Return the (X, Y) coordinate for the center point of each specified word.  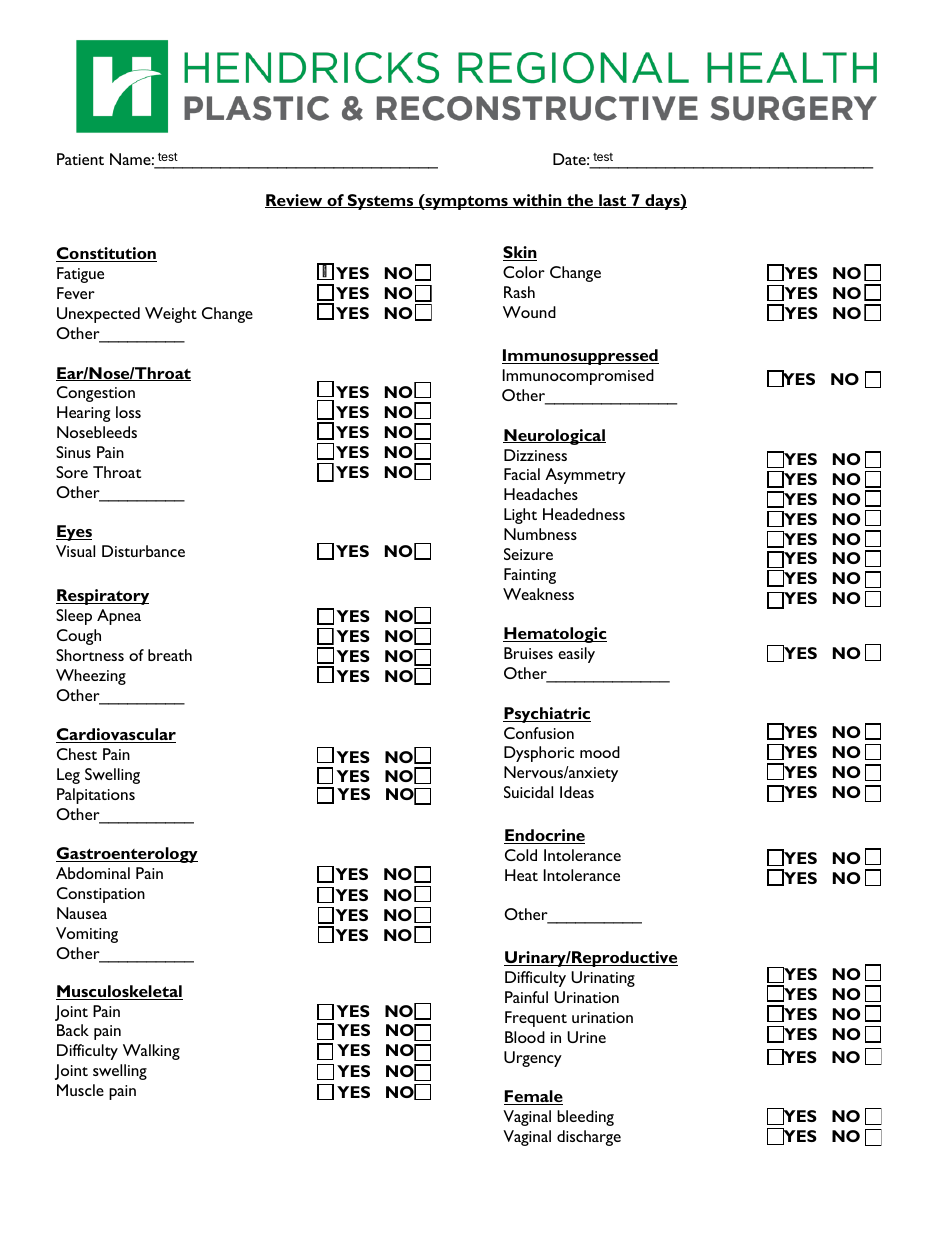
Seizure (528, 554)
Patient (80, 159)
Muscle (80, 1090)
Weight (171, 315)
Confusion (539, 733)
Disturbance (143, 551)
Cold (521, 855)
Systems (381, 202)
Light (520, 516)
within (537, 201)
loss (128, 412)
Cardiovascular (116, 735)
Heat (521, 875)
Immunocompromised (578, 377)
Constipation (101, 895)
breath (170, 655)
